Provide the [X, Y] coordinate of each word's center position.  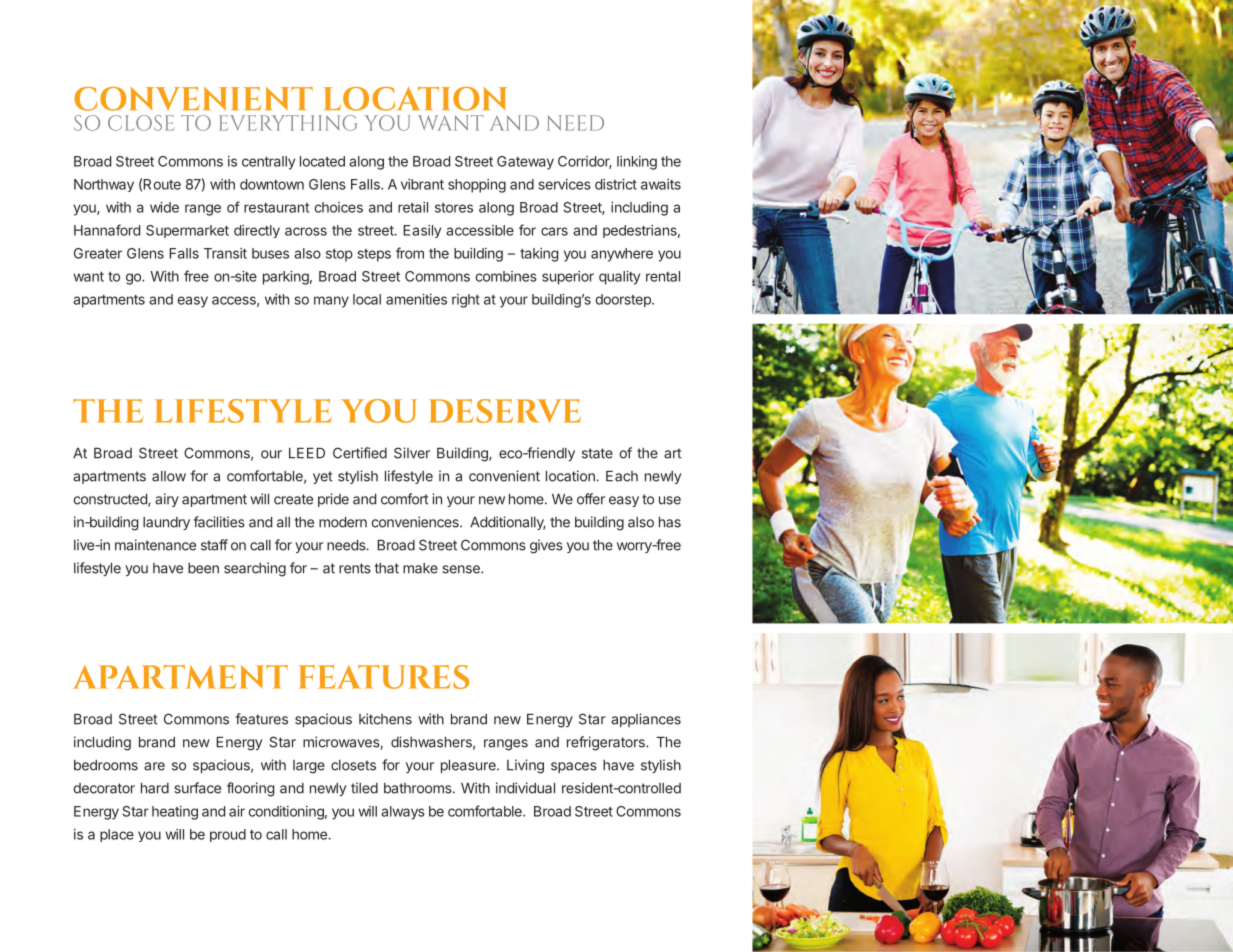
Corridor [585, 162]
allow [169, 476]
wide [164, 207]
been [203, 568]
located [322, 161]
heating [175, 813]
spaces [574, 767]
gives [546, 546]
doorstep [624, 300]
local [367, 299]
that [387, 568]
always [403, 813]
